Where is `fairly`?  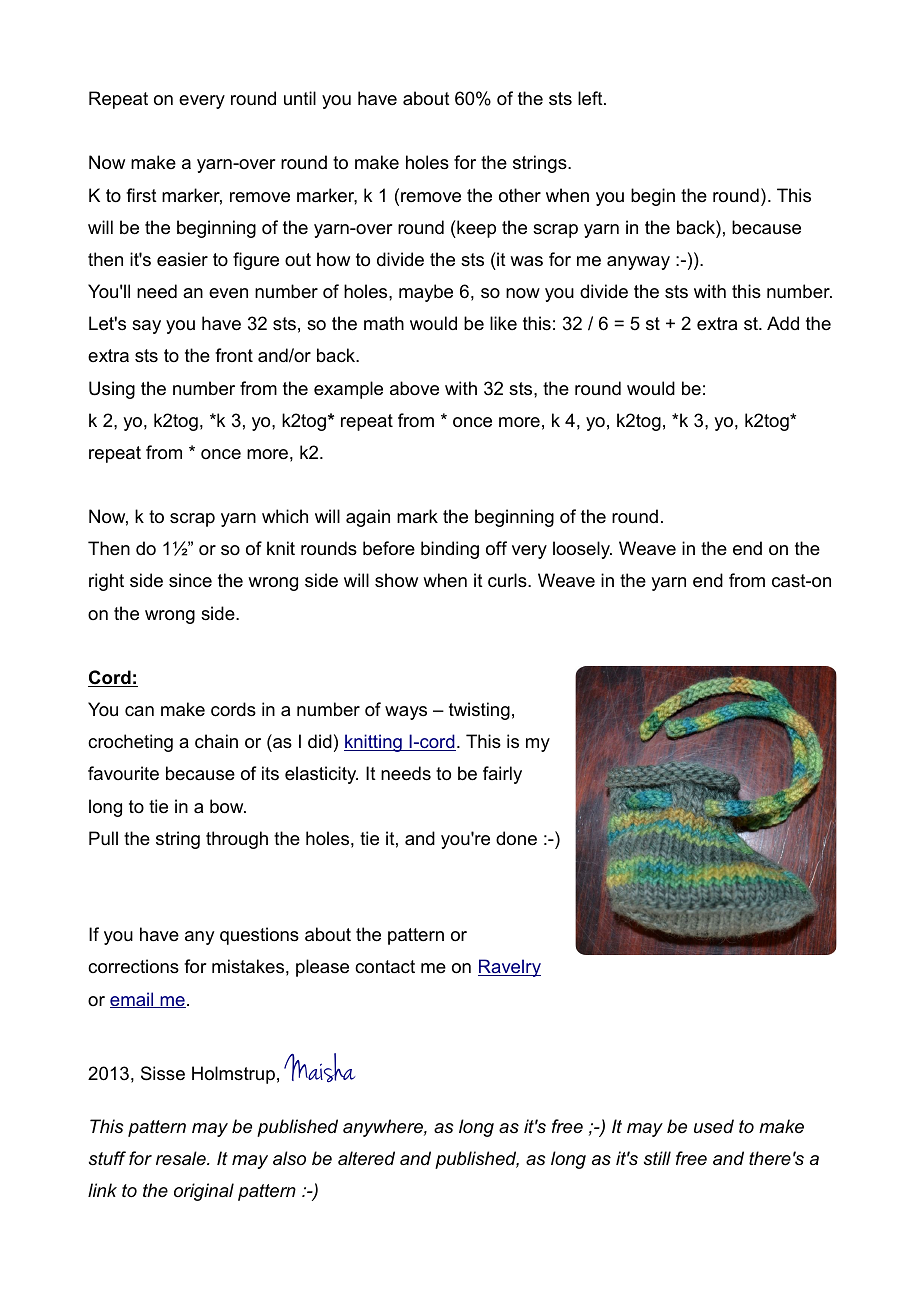
fairly is located at coordinates (502, 775).
